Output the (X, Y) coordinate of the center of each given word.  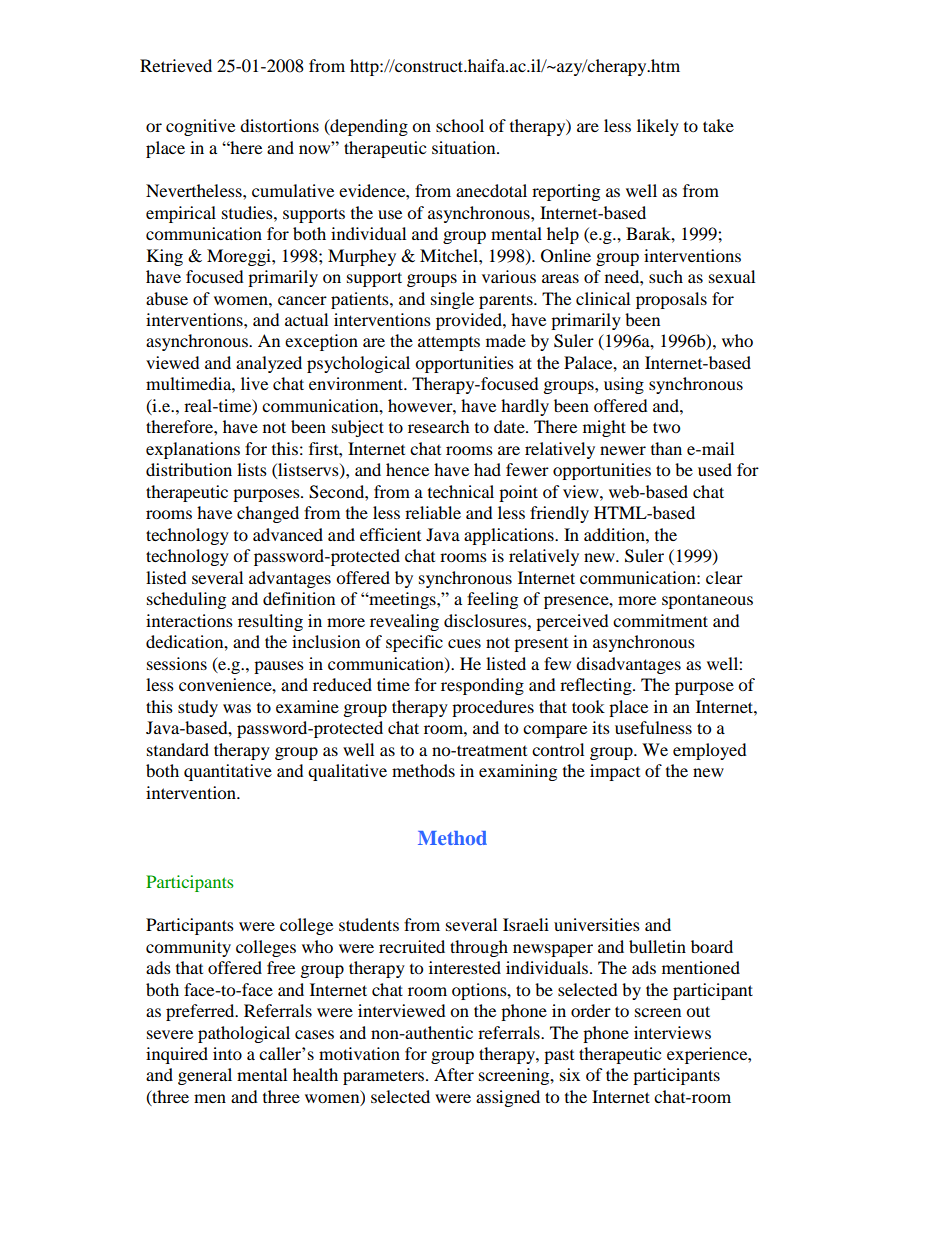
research (439, 426)
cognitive (200, 127)
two (666, 427)
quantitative (228, 772)
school (460, 125)
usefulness (653, 727)
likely (658, 127)
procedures (493, 708)
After (454, 1074)
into (227, 1053)
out (698, 1011)
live (254, 383)
